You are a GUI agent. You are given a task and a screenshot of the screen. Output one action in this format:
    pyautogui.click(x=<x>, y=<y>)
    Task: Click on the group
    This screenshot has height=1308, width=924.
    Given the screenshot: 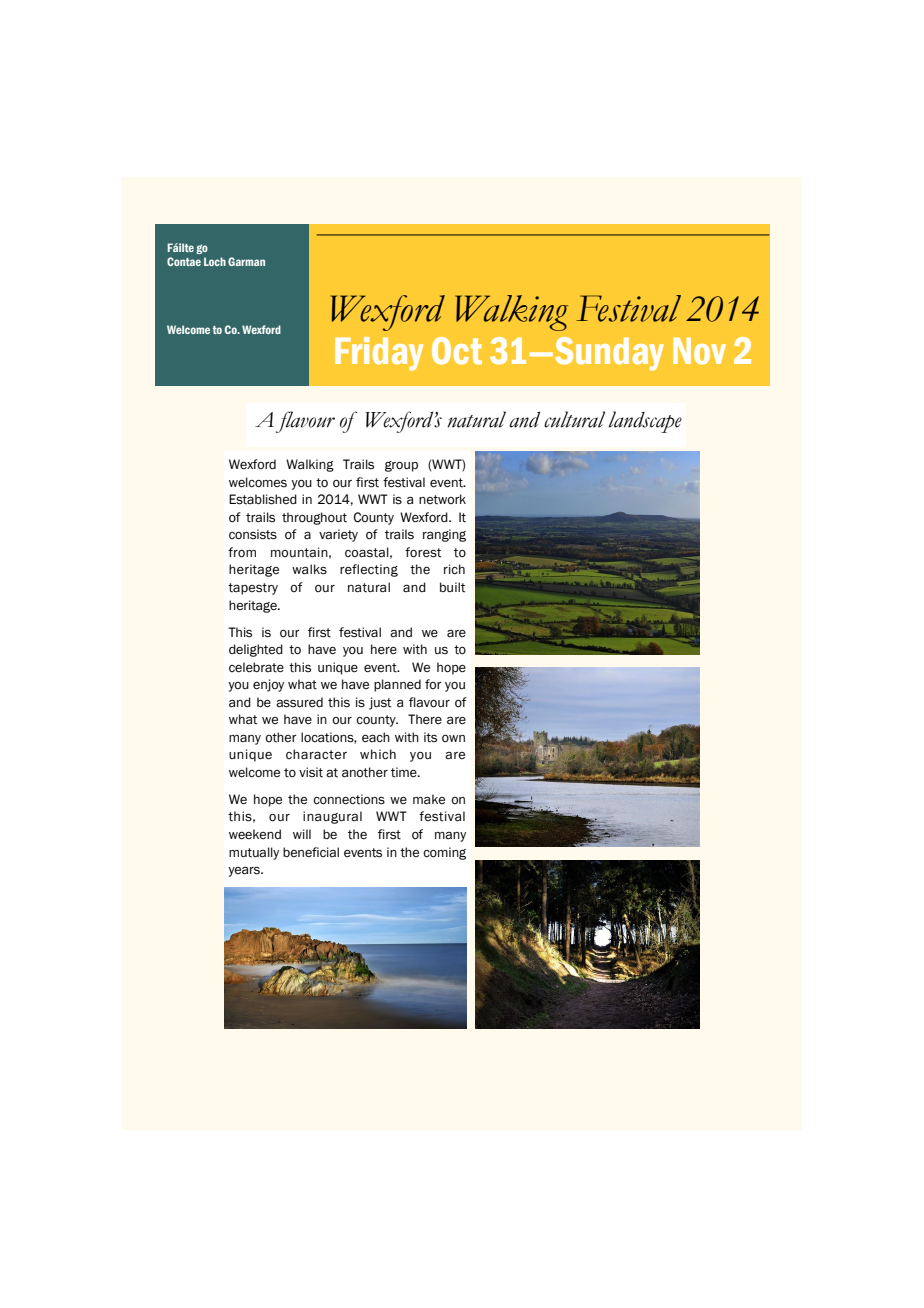 What is the action you would take?
    pyautogui.click(x=401, y=466)
